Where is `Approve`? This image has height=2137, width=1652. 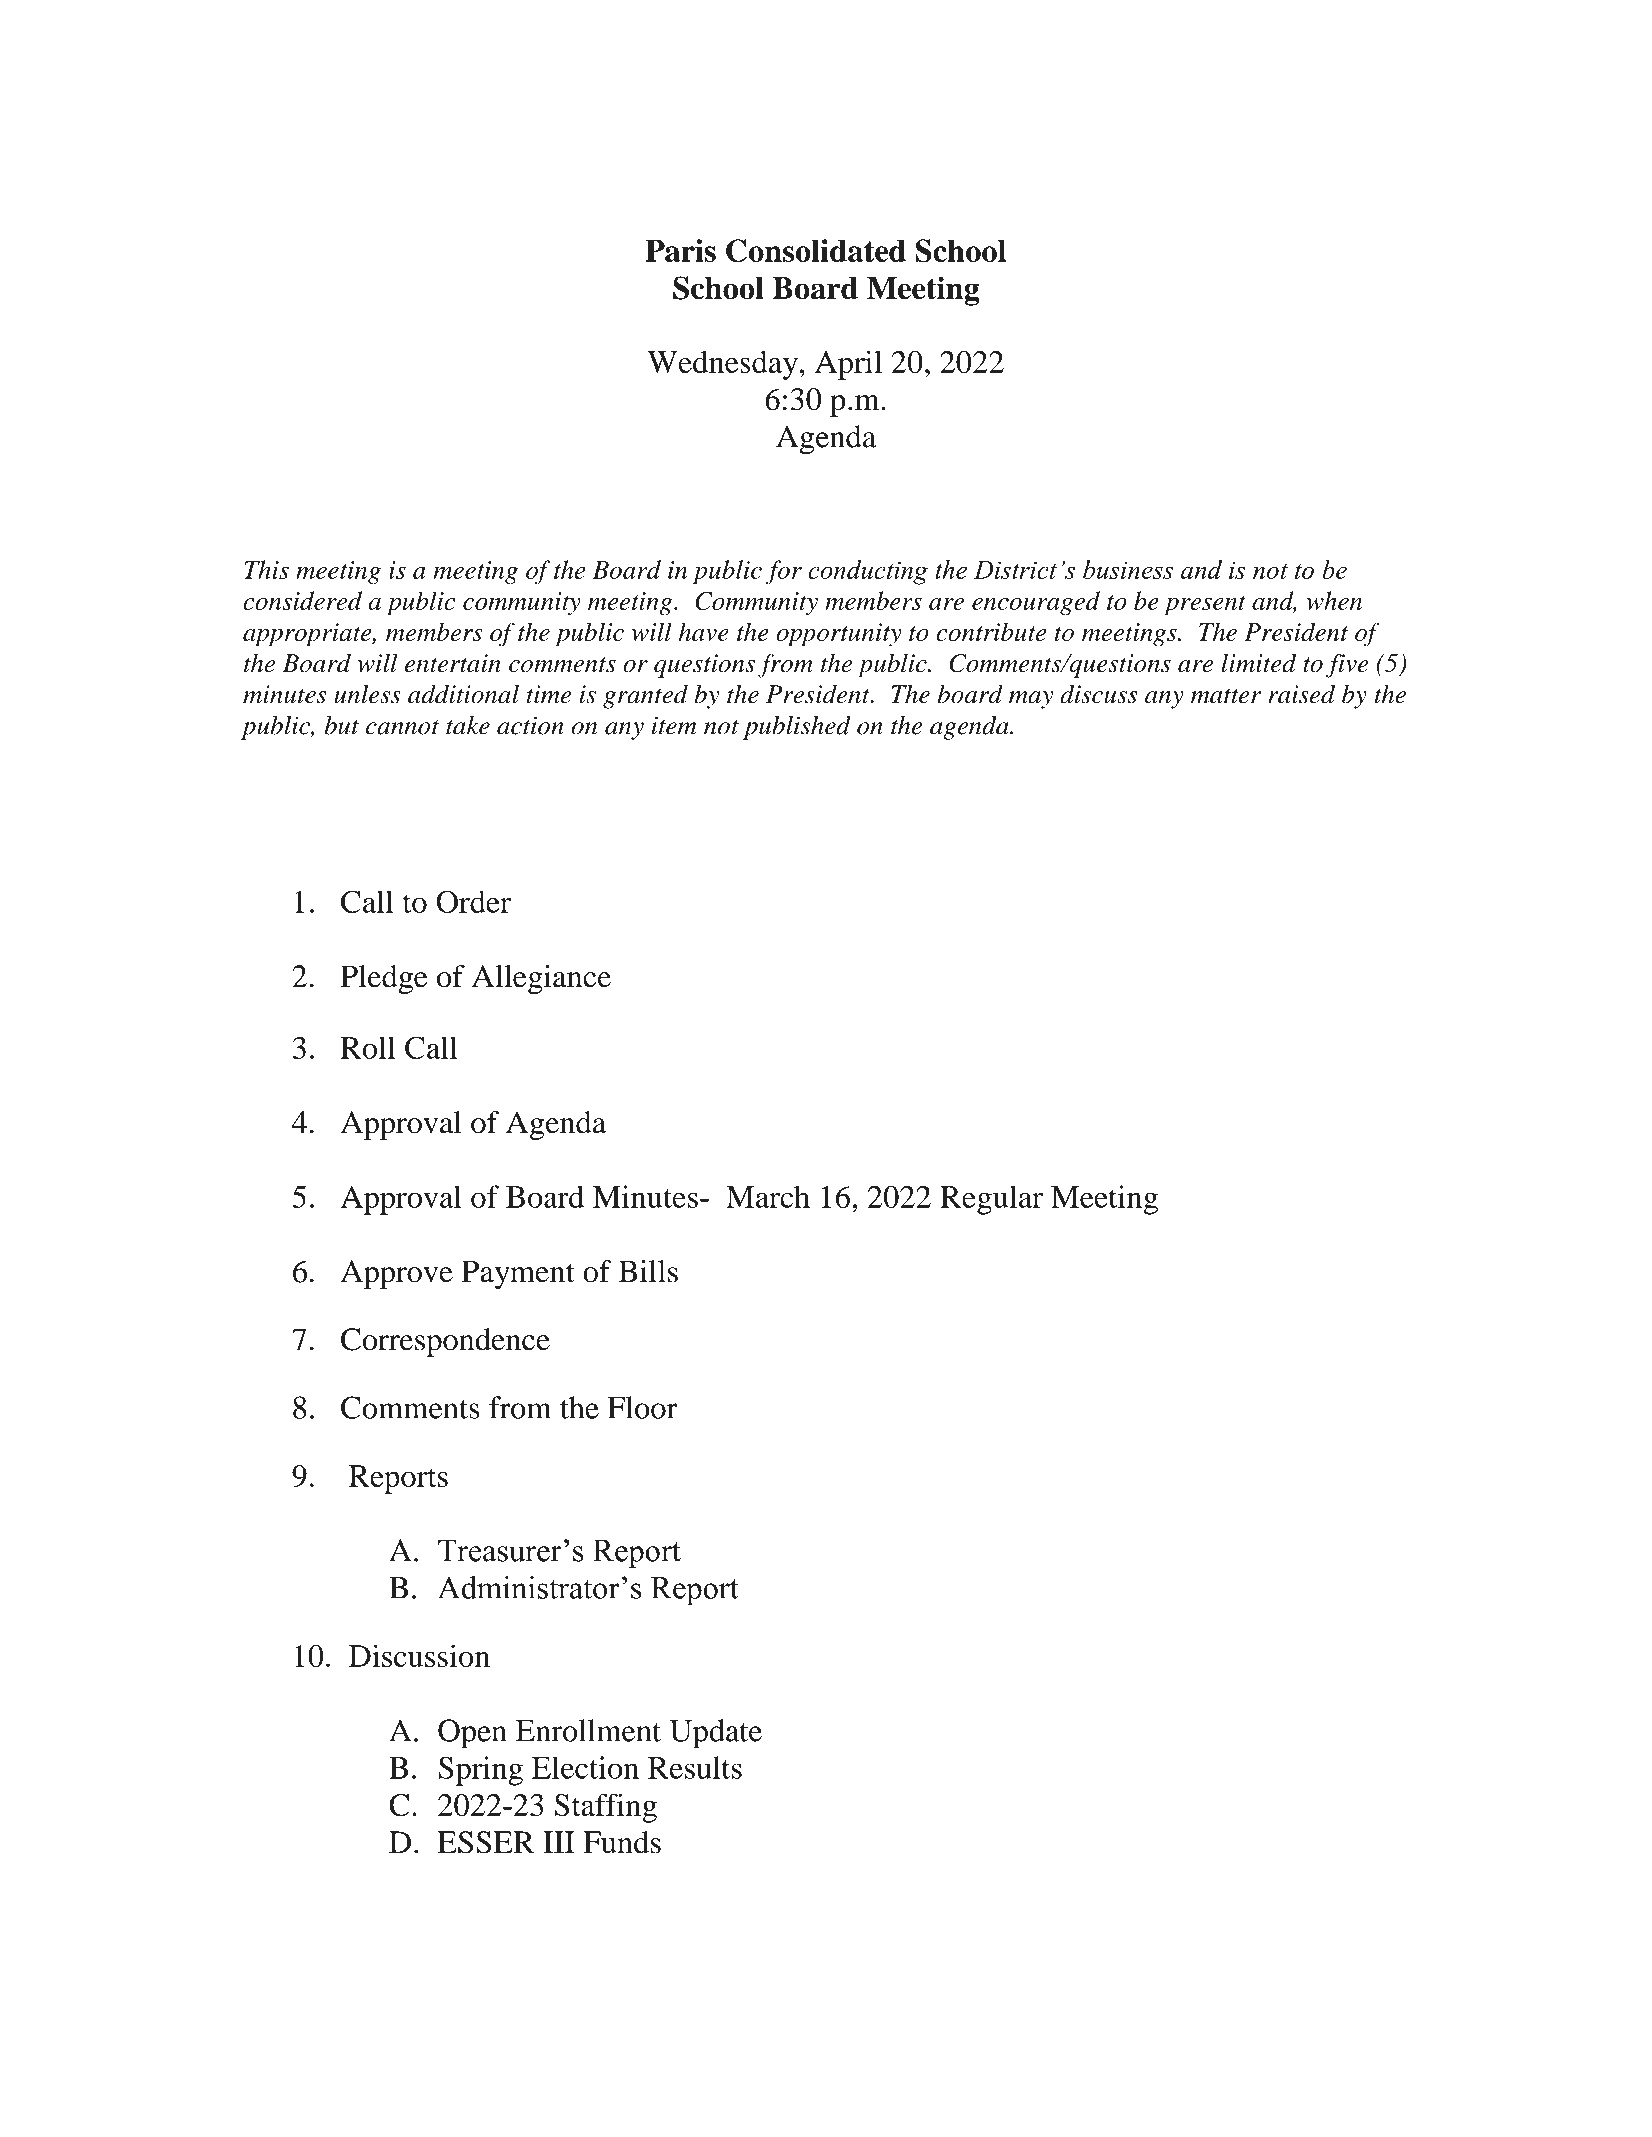
Approve is located at coordinates (396, 1274).
